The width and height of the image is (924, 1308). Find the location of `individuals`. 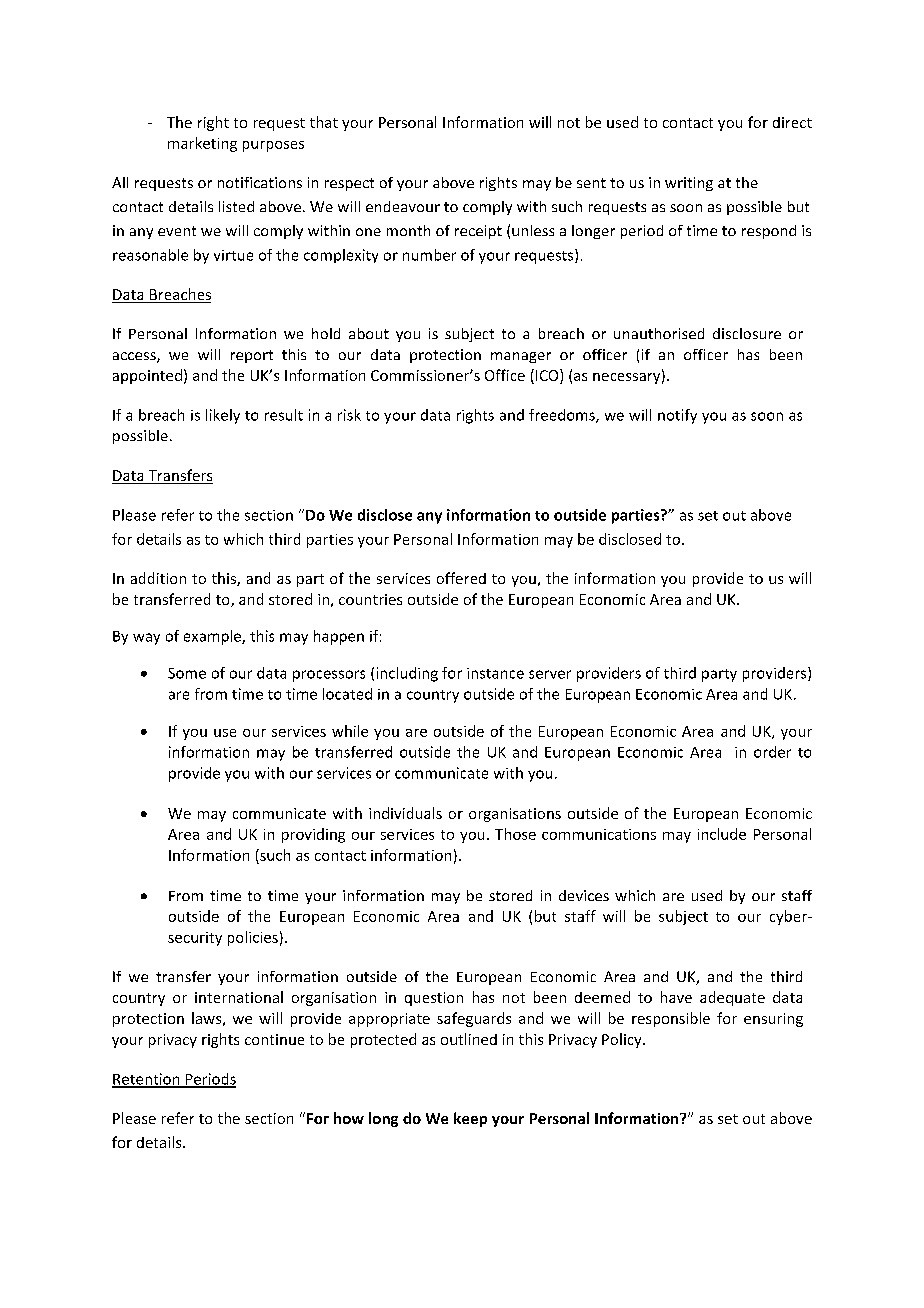

individuals is located at coordinates (405, 813).
